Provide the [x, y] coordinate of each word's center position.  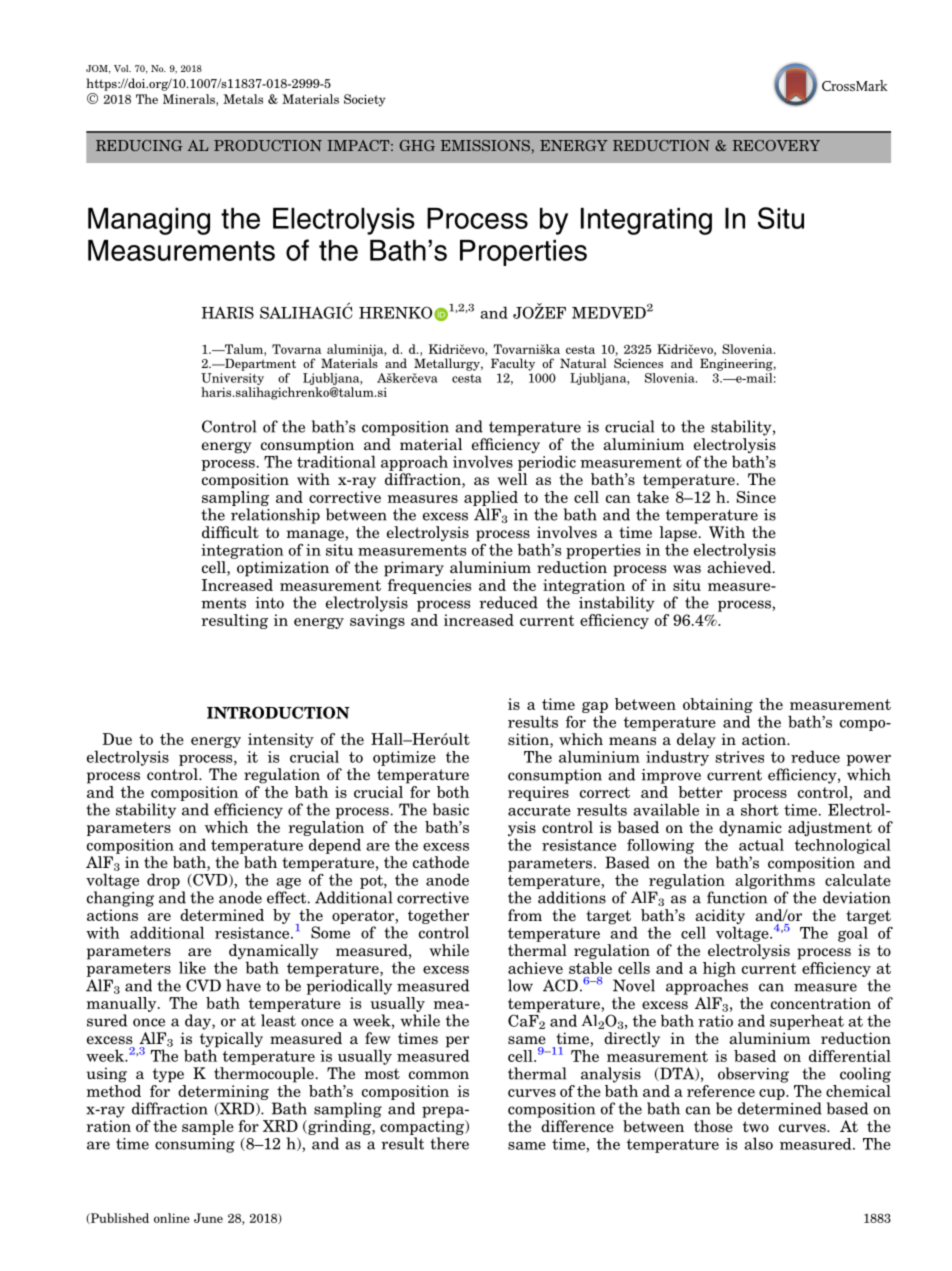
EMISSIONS [485, 145]
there [449, 1143]
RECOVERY [776, 145]
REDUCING [139, 145]
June [208, 1218]
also [758, 1143]
